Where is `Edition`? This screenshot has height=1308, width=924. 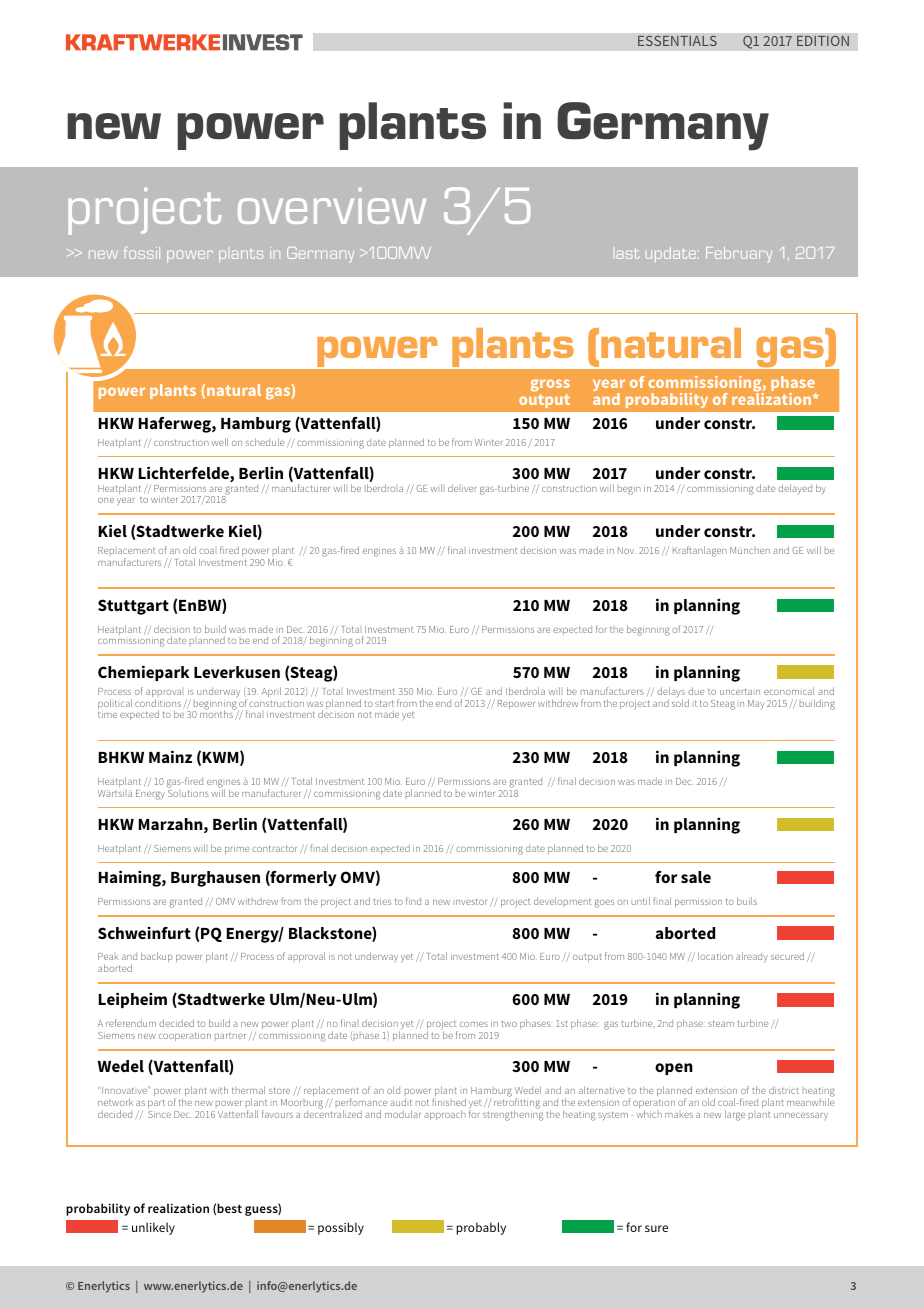 Edition is located at coordinates (823, 40).
